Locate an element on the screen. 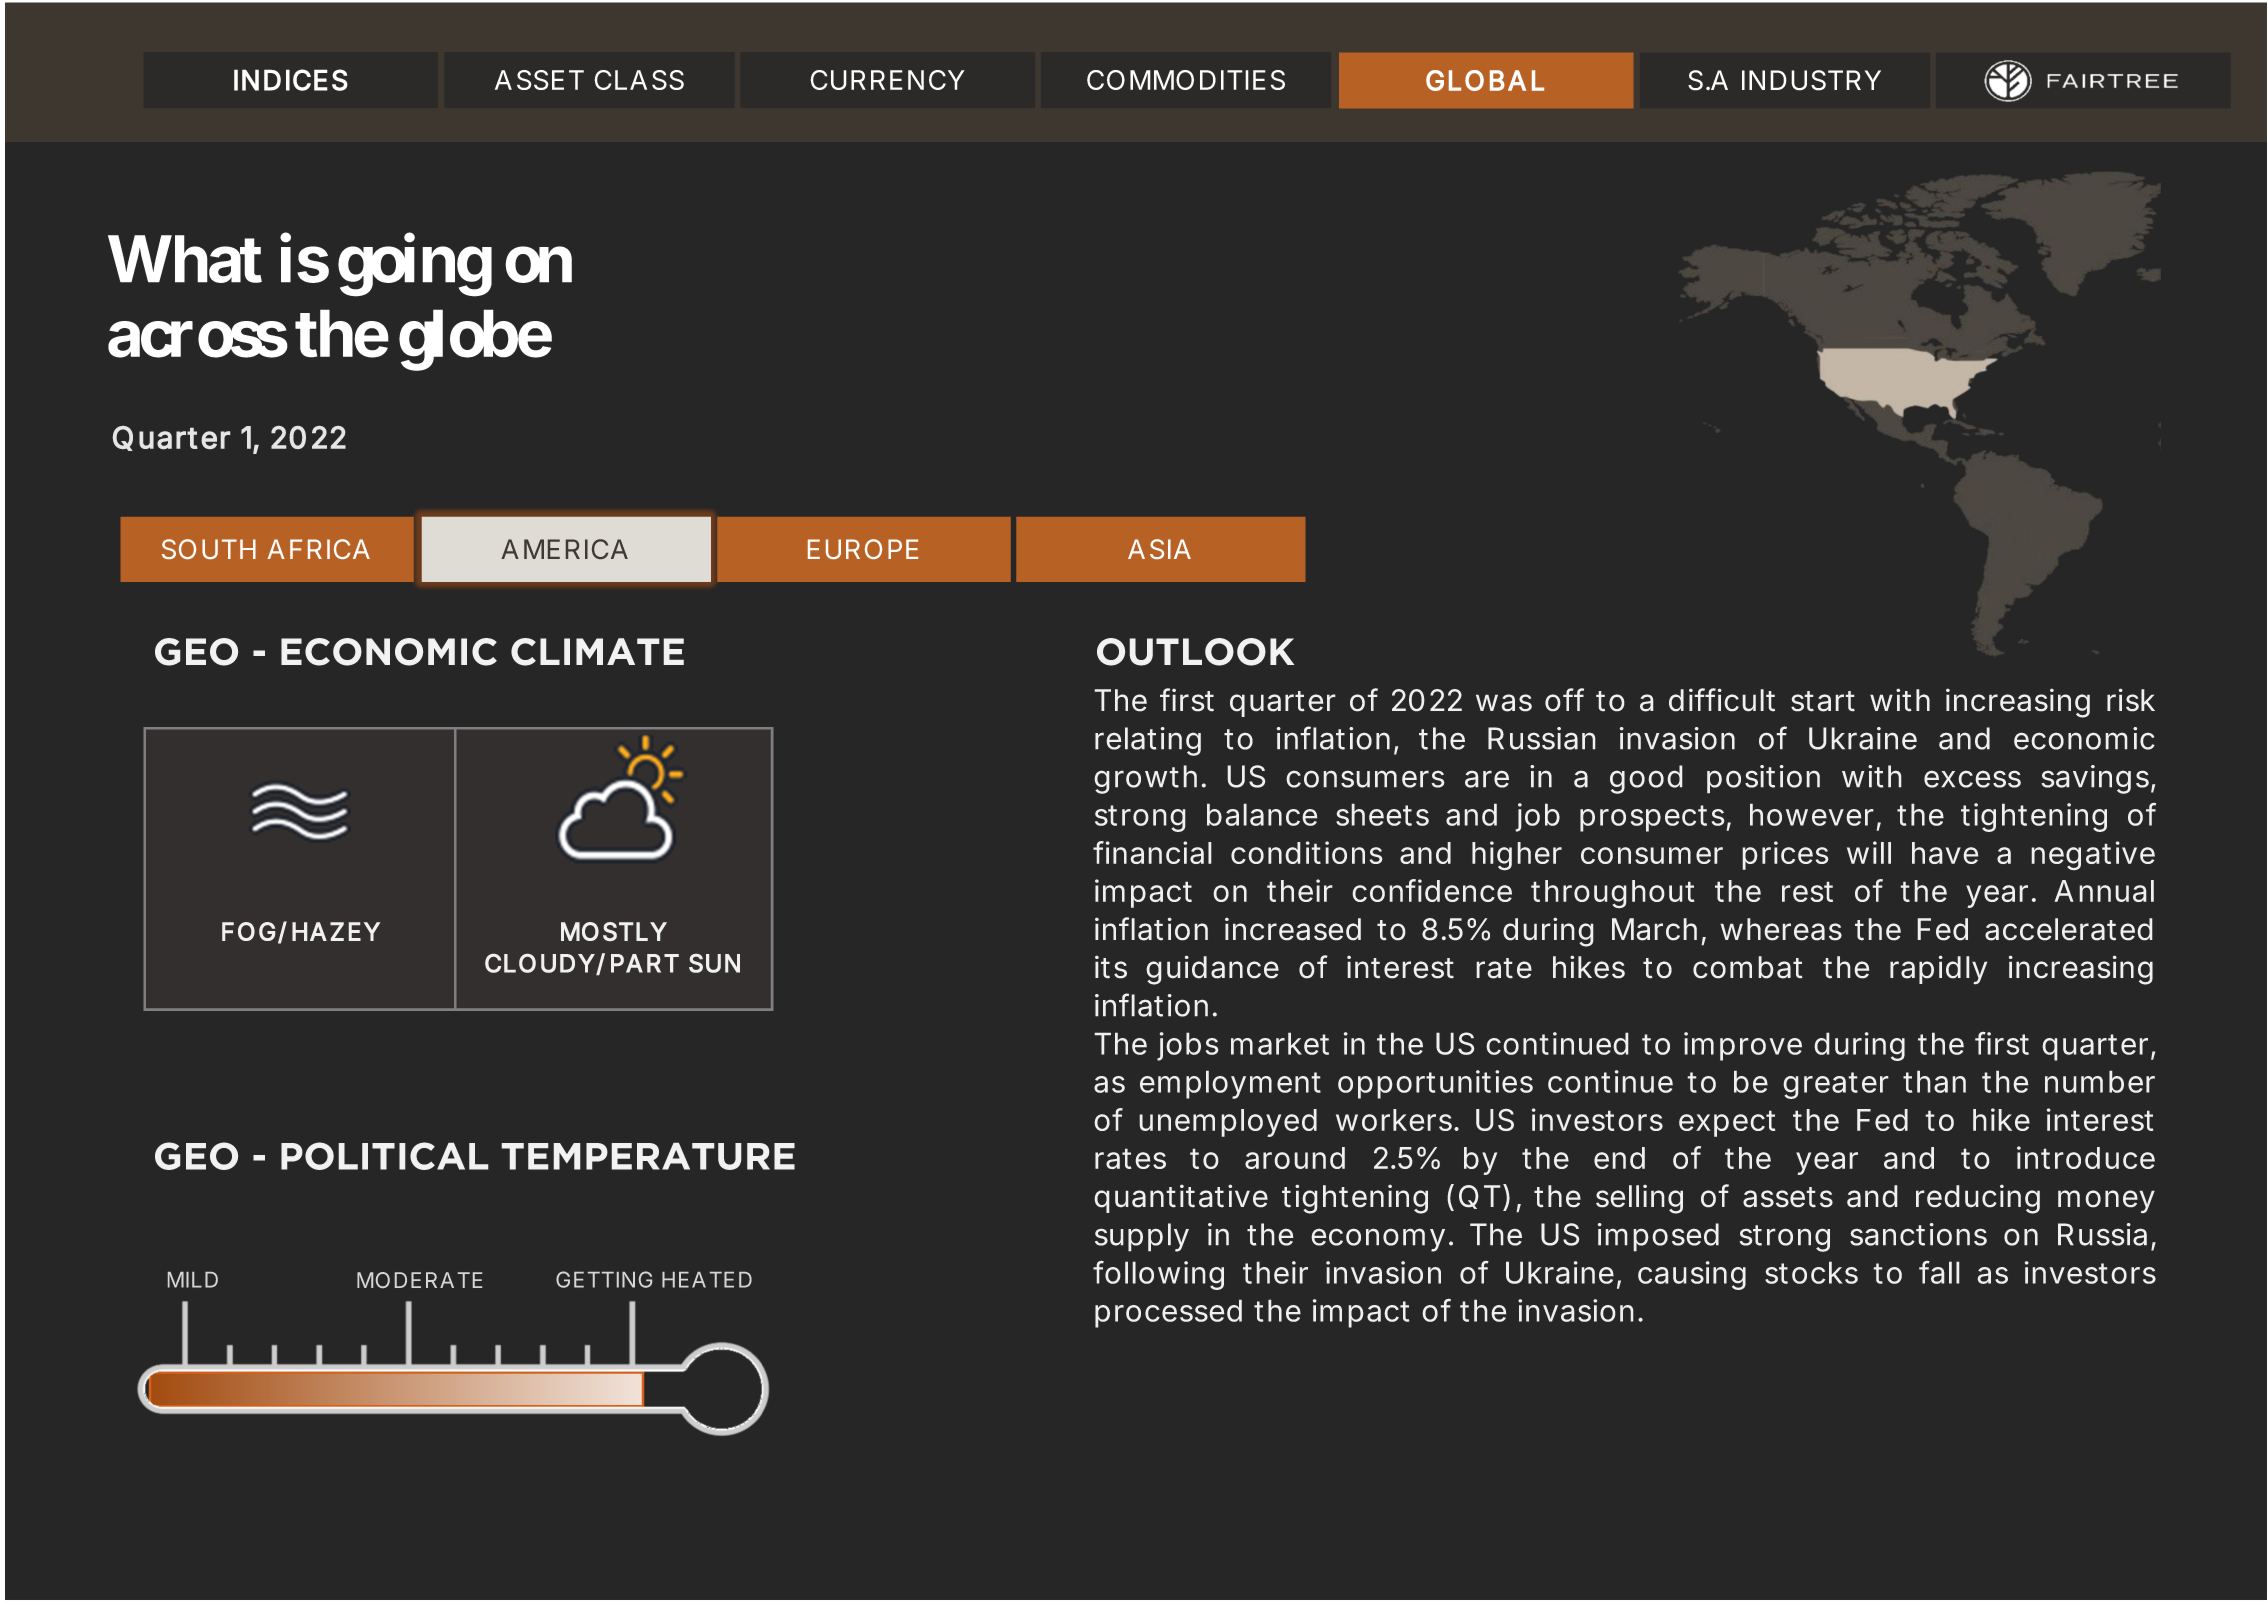 Image resolution: width=2268 pixels, height=1604 pixels. start is located at coordinates (1823, 701).
